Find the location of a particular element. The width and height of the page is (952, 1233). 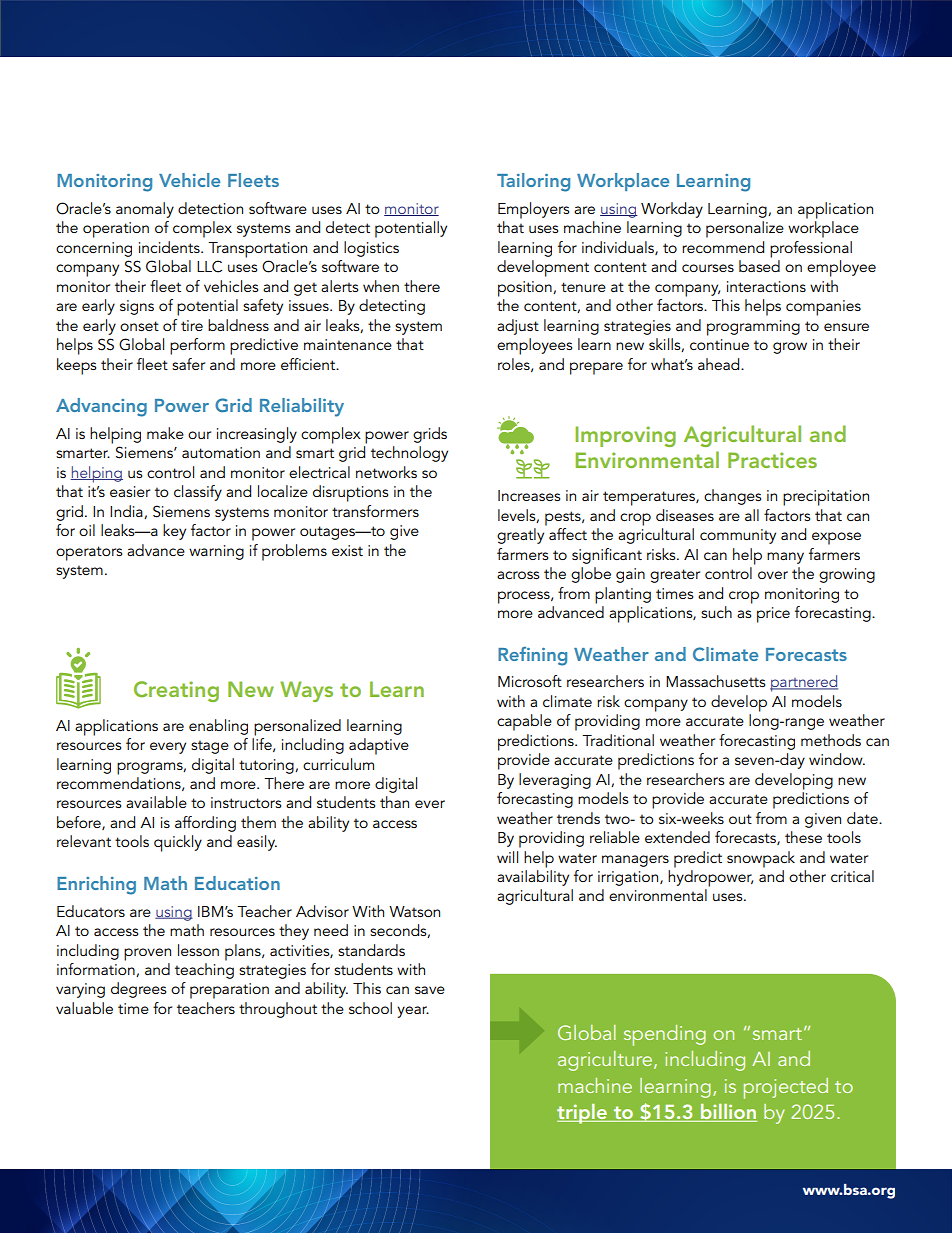

anomaly is located at coordinates (145, 210).
